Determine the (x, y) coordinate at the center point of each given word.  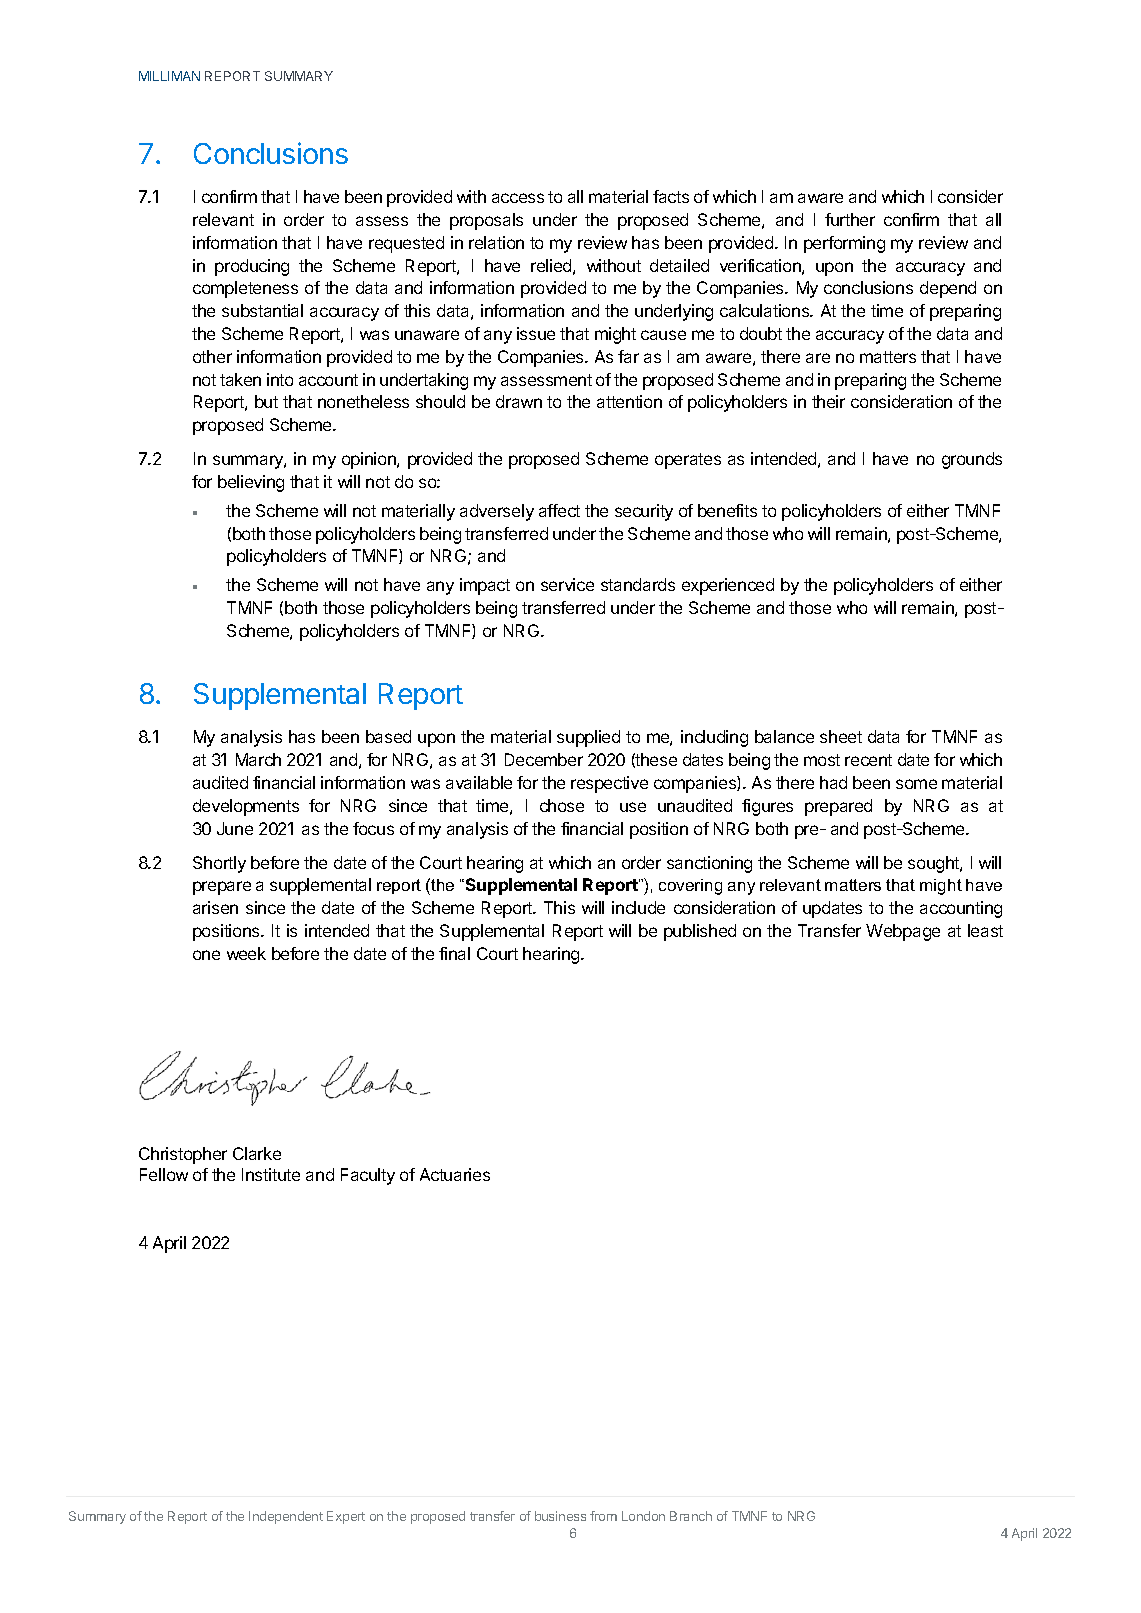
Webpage (903, 932)
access (518, 198)
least (985, 930)
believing (251, 483)
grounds (972, 460)
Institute (271, 1174)
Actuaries (455, 1174)
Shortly (219, 864)
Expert (346, 1517)
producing (252, 267)
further (850, 219)
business (560, 1516)
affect (559, 510)
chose (562, 805)
